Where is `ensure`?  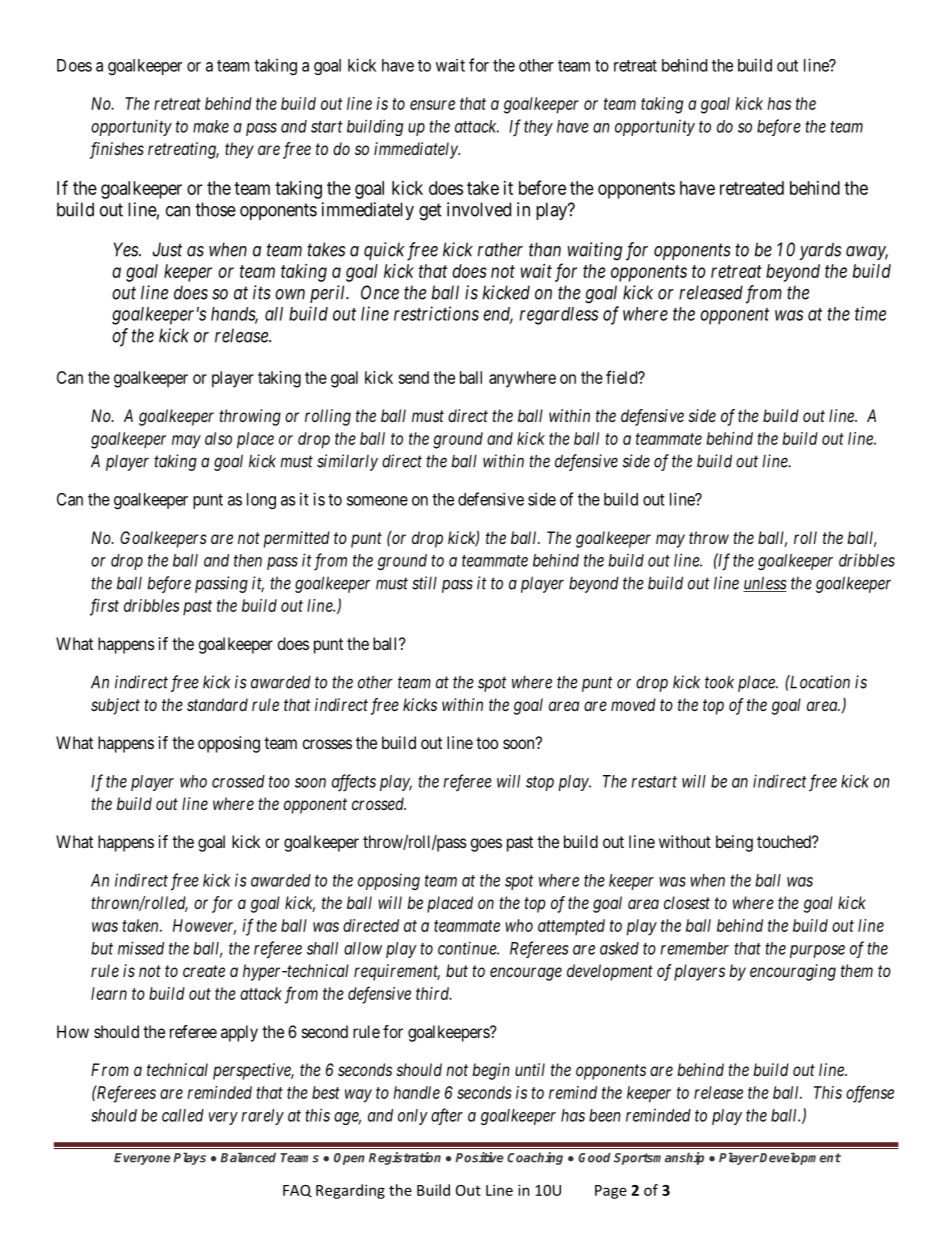
ensure is located at coordinates (432, 105).
